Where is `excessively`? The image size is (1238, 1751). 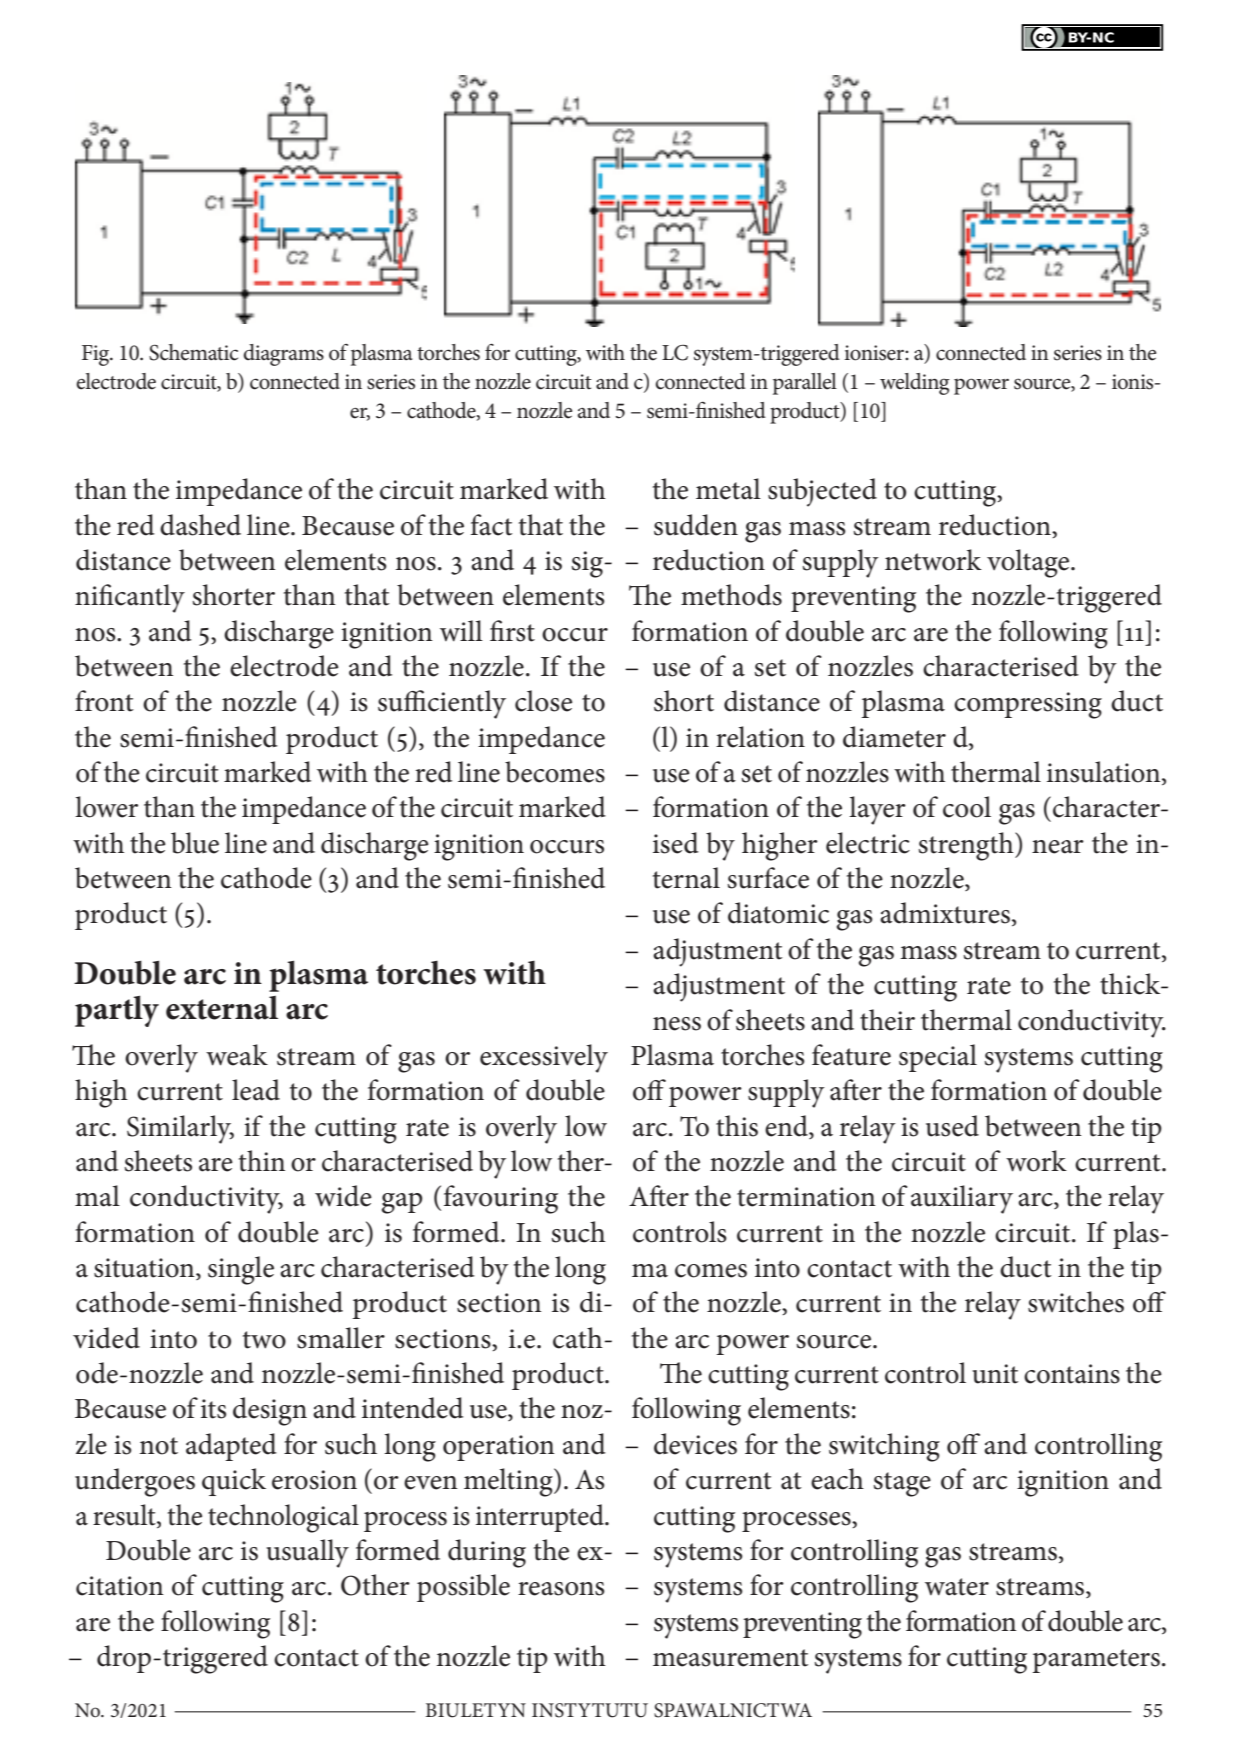 excessively is located at coordinates (544, 1058).
